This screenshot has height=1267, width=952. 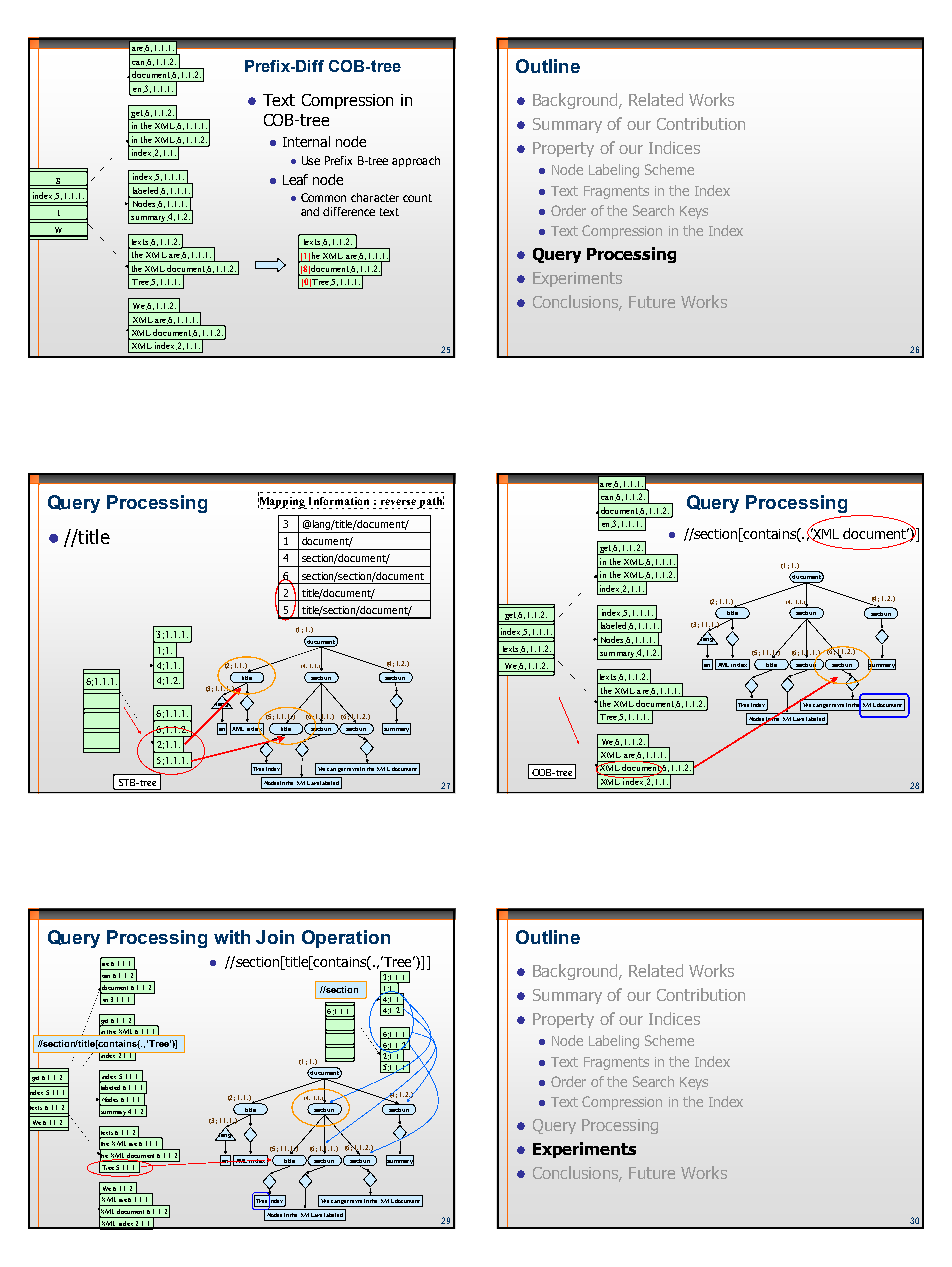 I want to click on with, so click(x=232, y=937).
